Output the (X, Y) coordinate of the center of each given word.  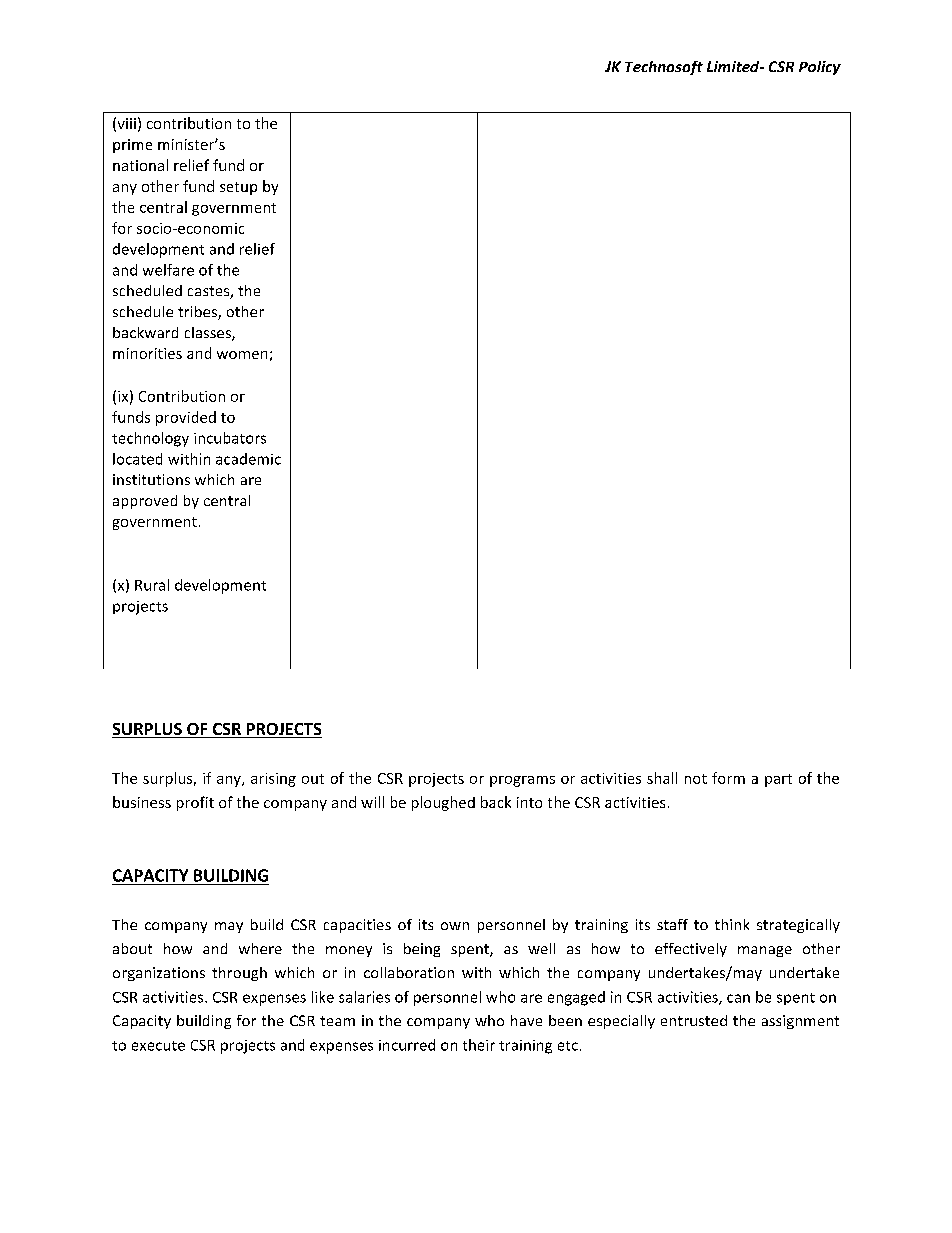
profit (195, 803)
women (242, 355)
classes (209, 334)
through (239, 974)
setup (238, 188)
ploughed (443, 803)
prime (132, 146)
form (728, 778)
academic (248, 459)
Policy (820, 68)
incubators (230, 438)
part (778, 780)
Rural (152, 585)
